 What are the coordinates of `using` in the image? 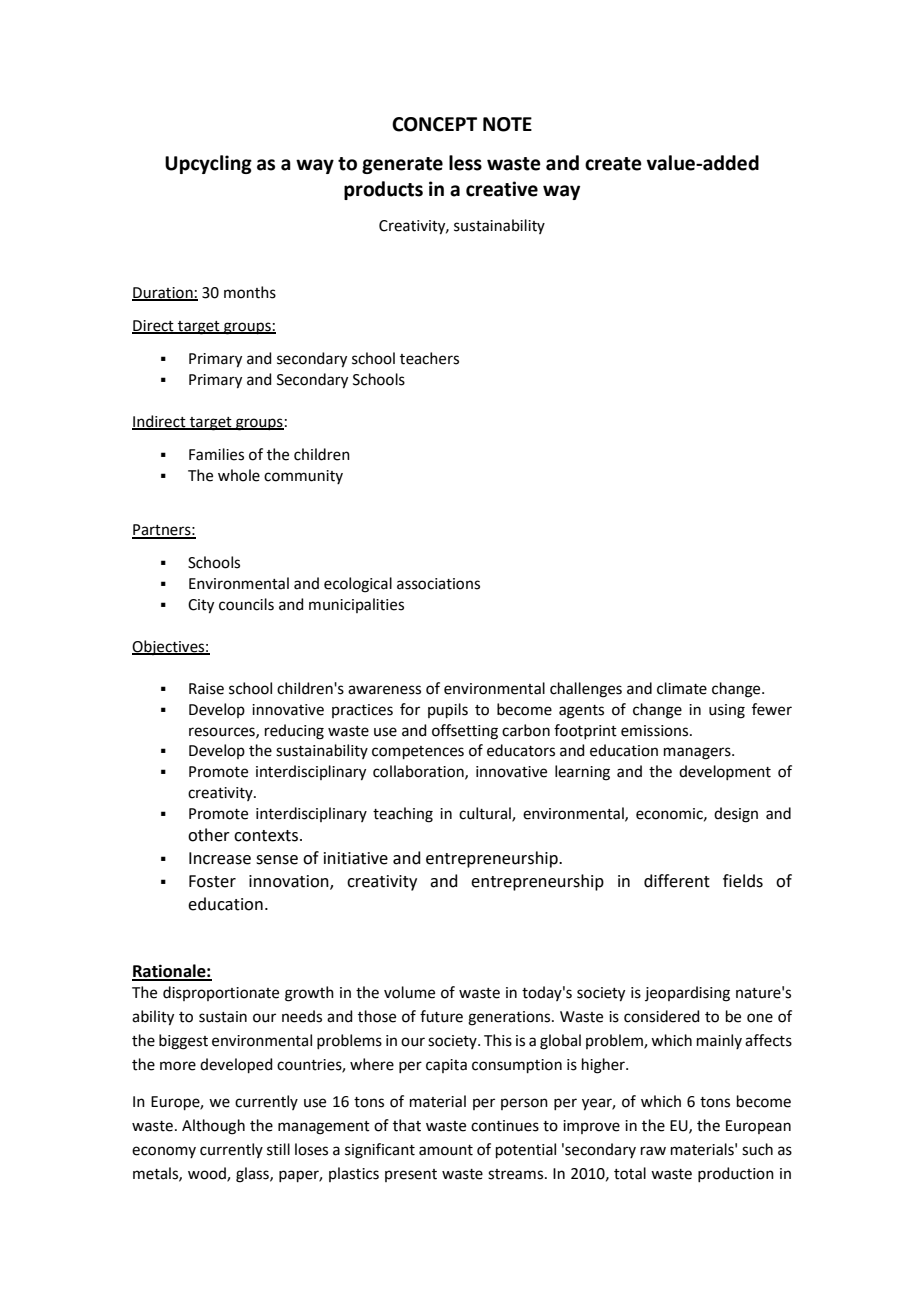 It's located at (727, 711).
